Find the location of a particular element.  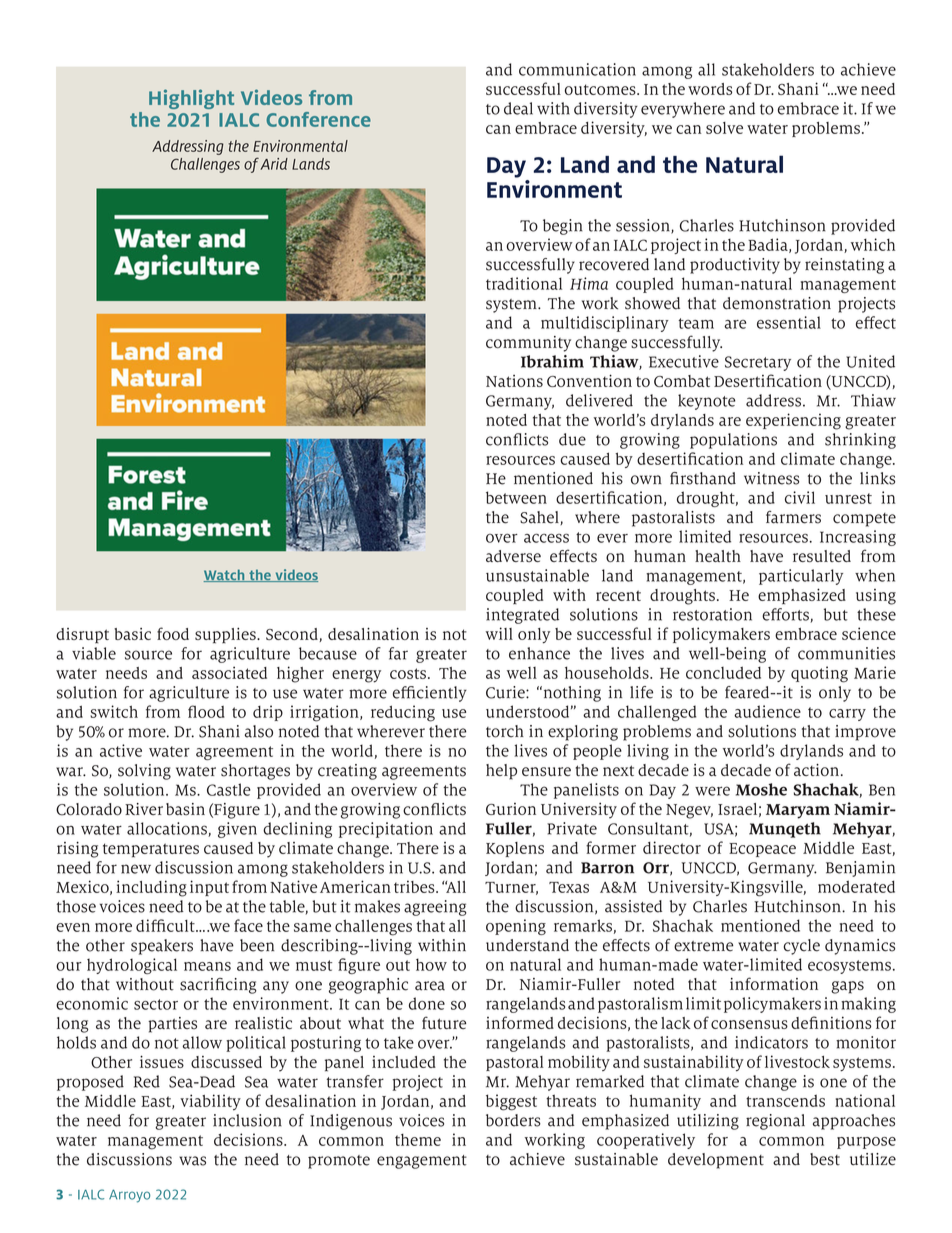

Watch is located at coordinates (225, 575).
